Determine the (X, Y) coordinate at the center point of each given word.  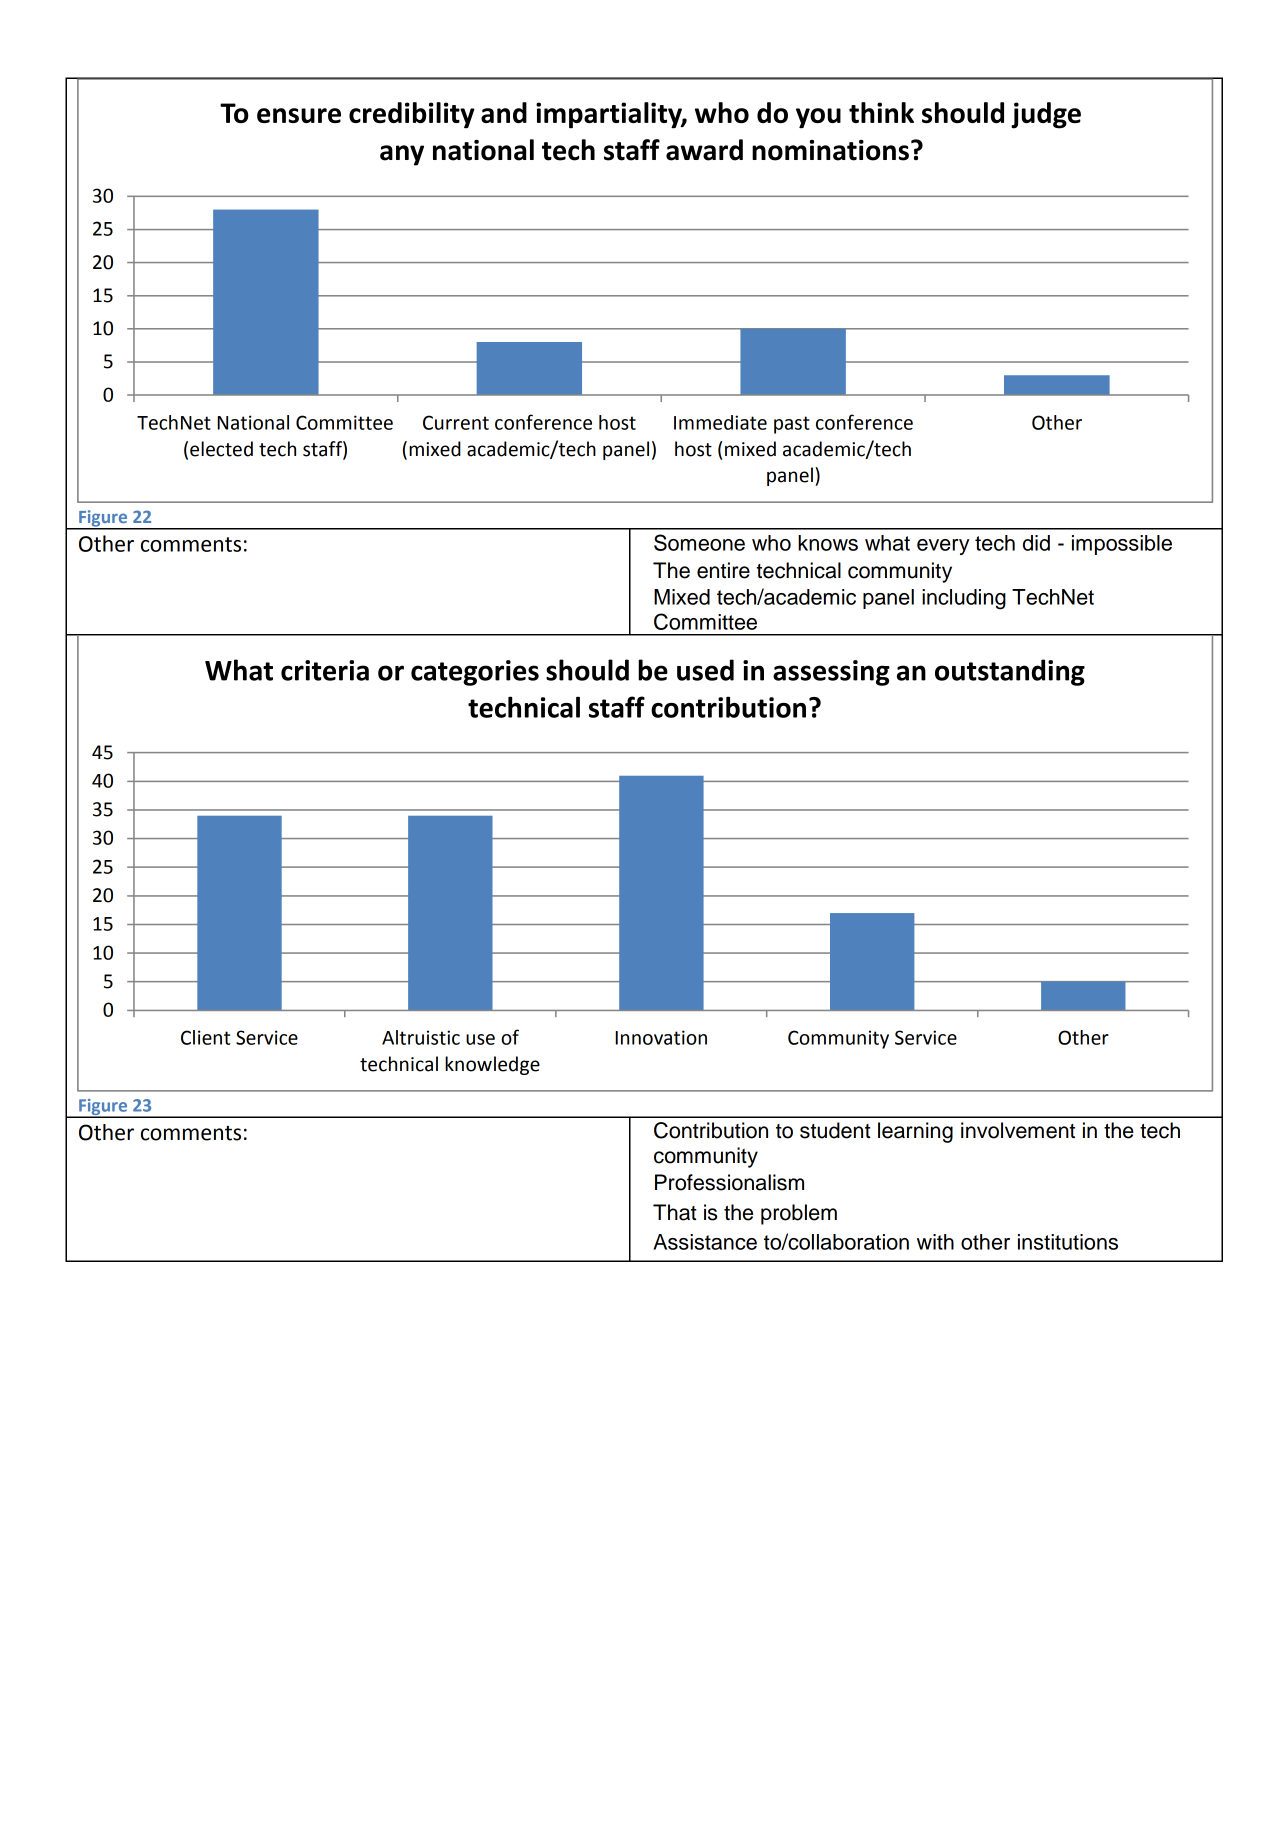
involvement (1018, 1130)
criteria (325, 670)
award (704, 150)
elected (221, 449)
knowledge (492, 1065)
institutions (1068, 1242)
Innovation (661, 1037)
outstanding (1010, 672)
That (675, 1212)
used (705, 670)
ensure (299, 115)
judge (1046, 115)
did (1036, 543)
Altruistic (421, 1037)
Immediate (720, 422)
